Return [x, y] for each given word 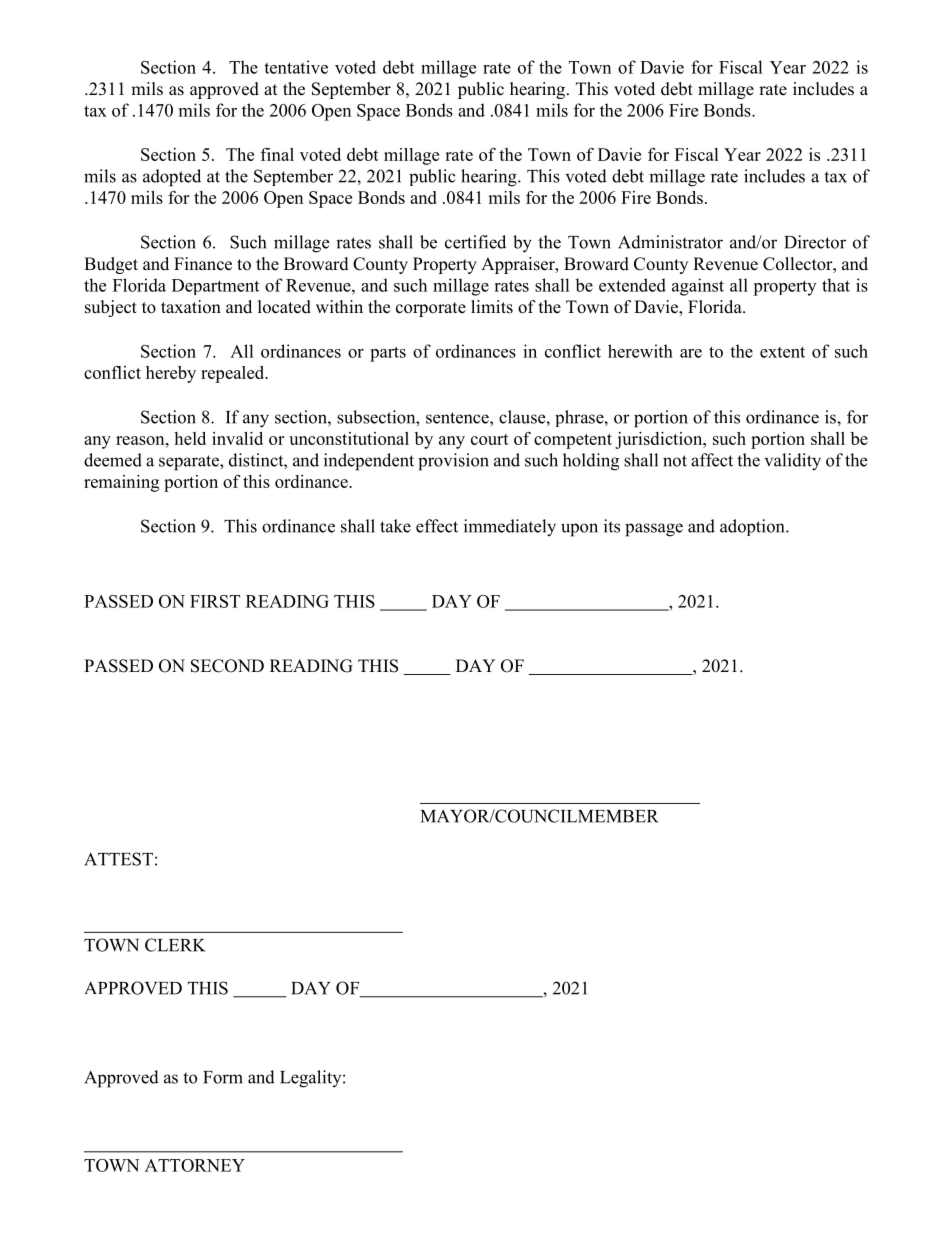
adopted [172, 178]
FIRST [215, 601]
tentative [296, 67]
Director [815, 242]
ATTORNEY [195, 1165]
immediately [510, 528]
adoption [753, 527]
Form [223, 1077]
